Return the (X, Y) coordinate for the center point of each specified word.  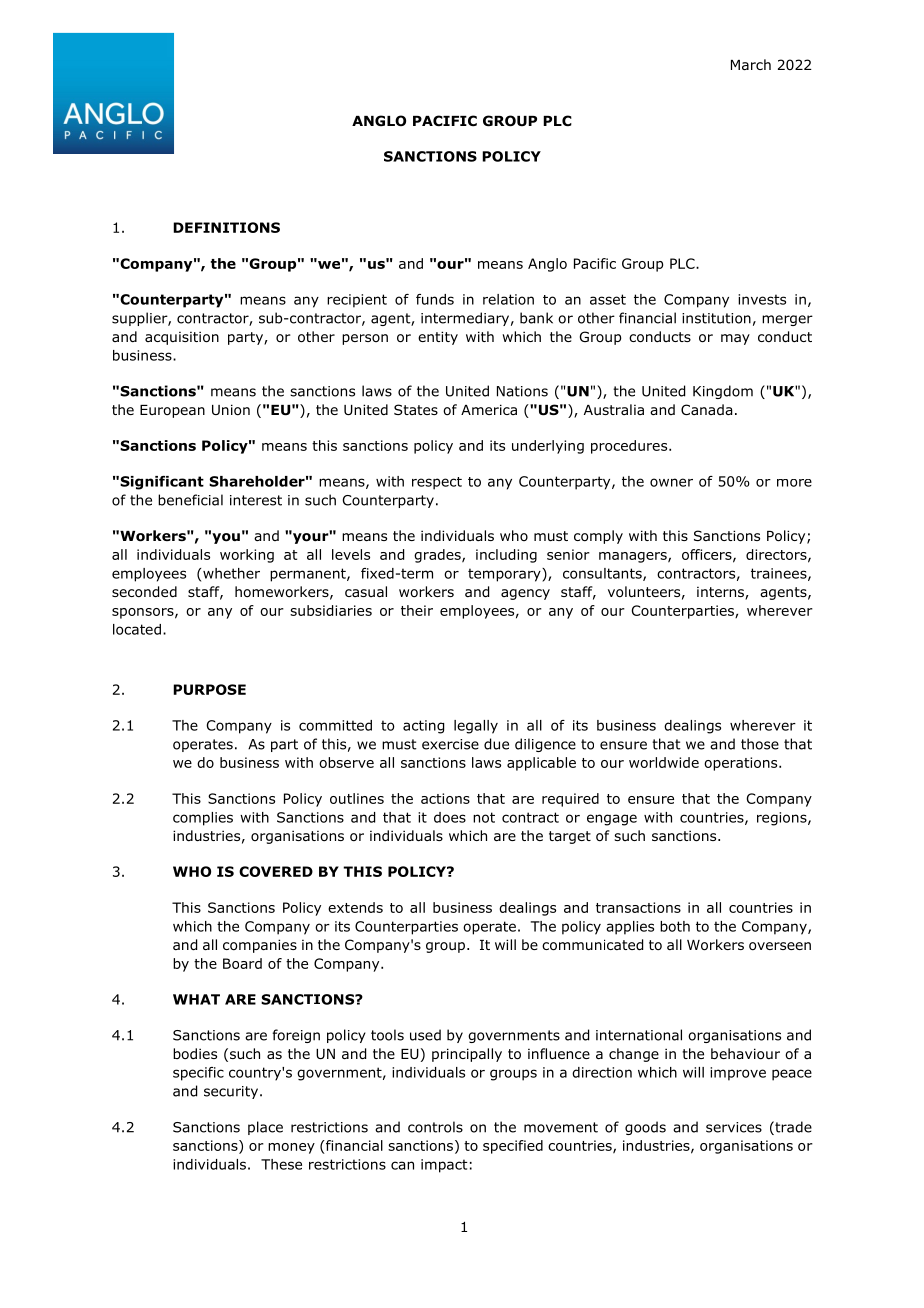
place (265, 1128)
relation (508, 299)
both (675, 926)
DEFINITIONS (226, 227)
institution (716, 318)
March (751, 64)
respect (437, 483)
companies (260, 946)
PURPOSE (209, 689)
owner (671, 482)
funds (435, 299)
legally (476, 727)
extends (355, 907)
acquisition (182, 338)
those (760, 744)
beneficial (190, 500)
